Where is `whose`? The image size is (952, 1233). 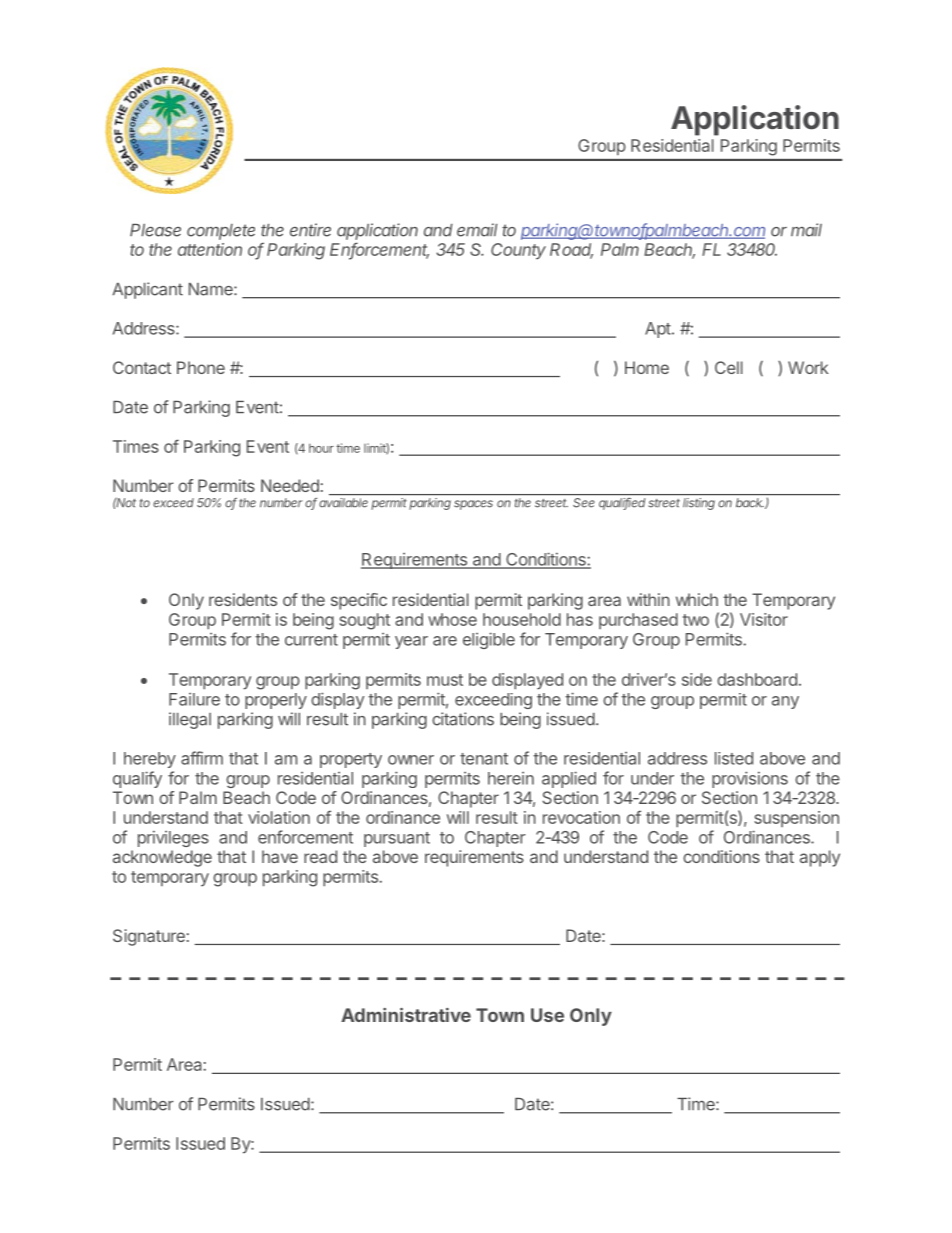
whose is located at coordinates (452, 619).
